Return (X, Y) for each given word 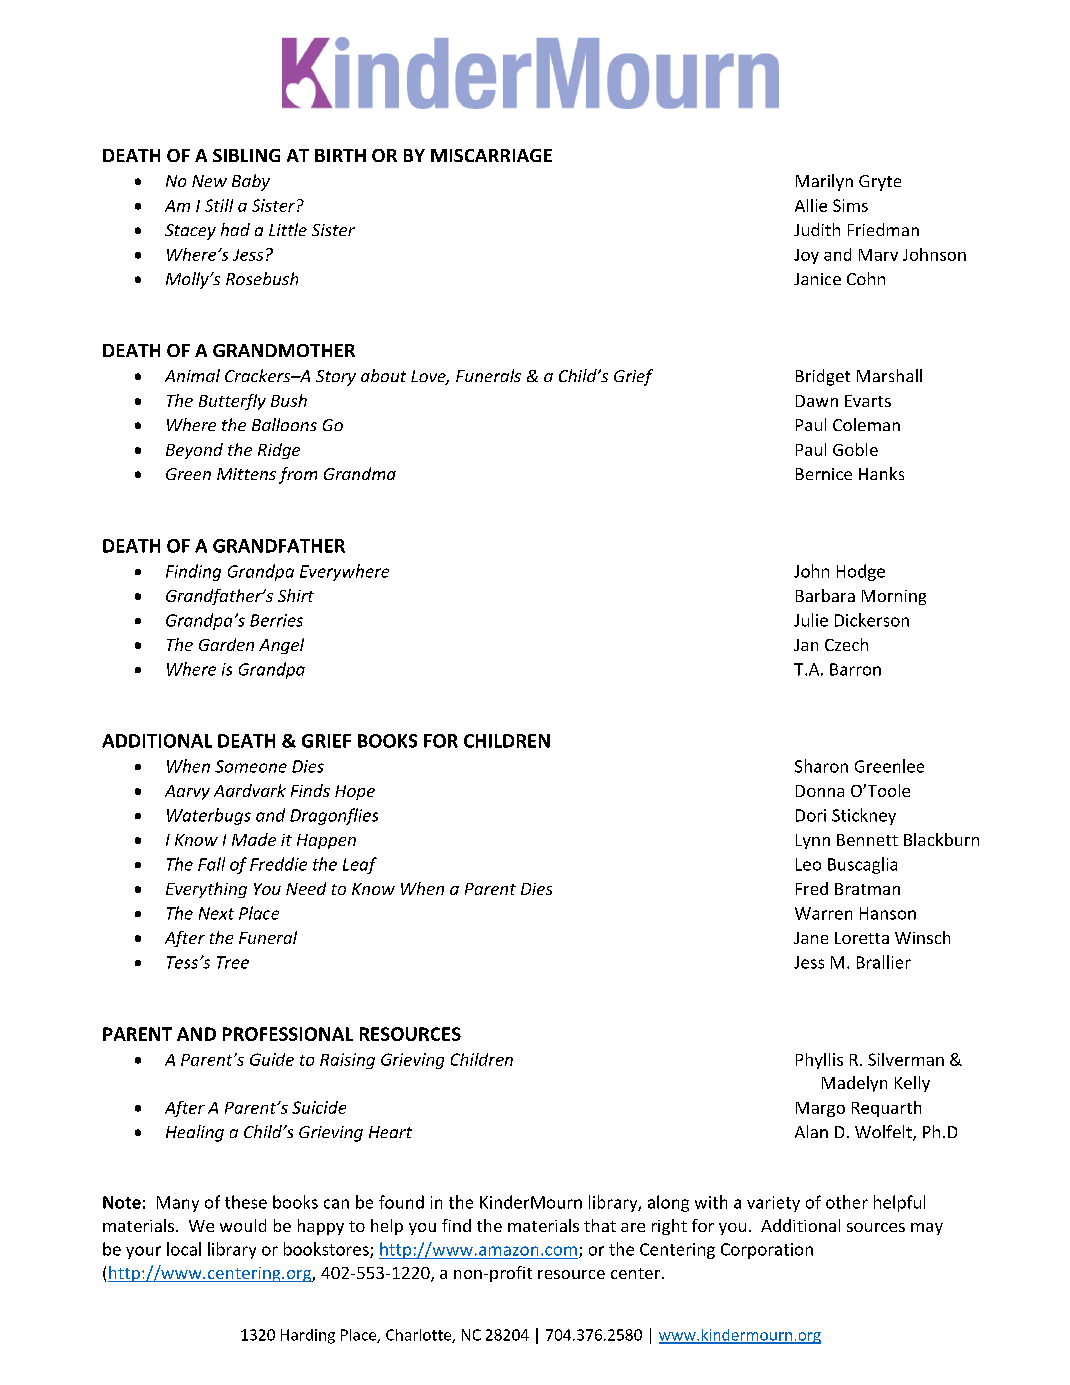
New (209, 181)
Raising (347, 1061)
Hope (355, 792)
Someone (251, 766)
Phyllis (819, 1061)
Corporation (767, 1251)
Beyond (194, 451)
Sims (850, 205)
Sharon (821, 766)
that (600, 1225)
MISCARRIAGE (491, 155)
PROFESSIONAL (288, 1034)
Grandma (360, 473)
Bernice (824, 474)
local (184, 1249)
